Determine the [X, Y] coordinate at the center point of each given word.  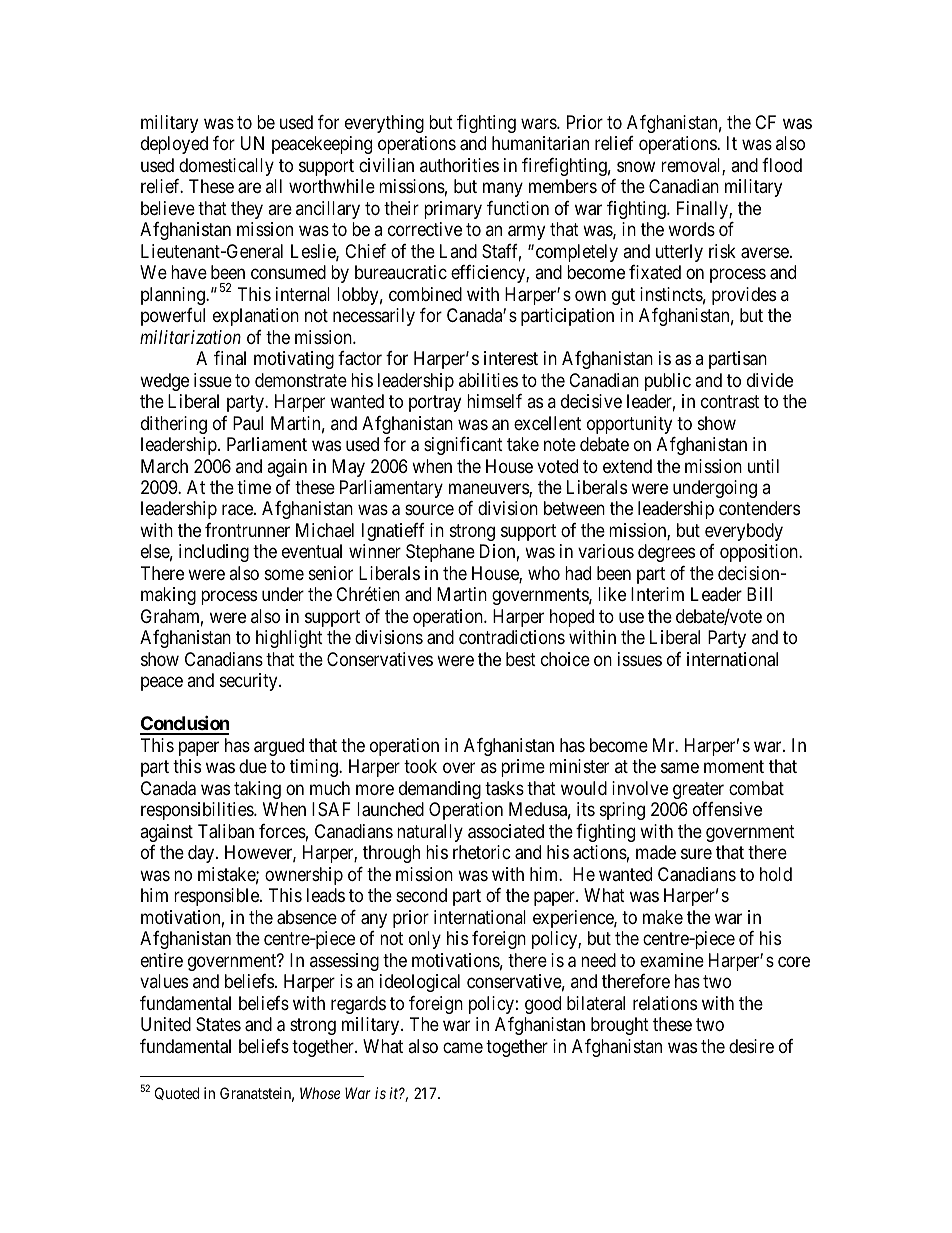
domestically [226, 167]
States [218, 1024]
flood [782, 165]
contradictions [512, 637]
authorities [459, 165]
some [284, 574]
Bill [759, 594]
